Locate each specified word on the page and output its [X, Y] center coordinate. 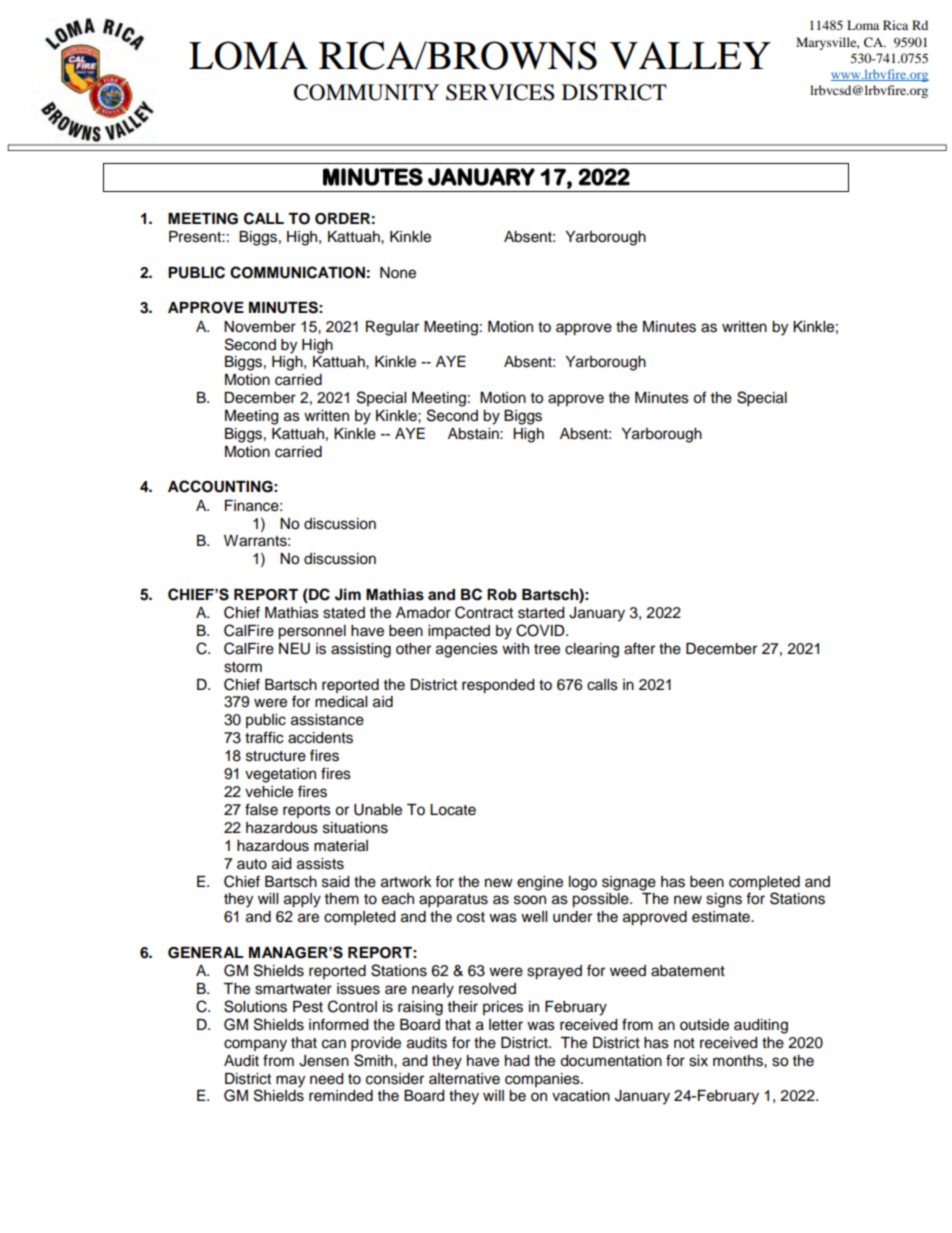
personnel [312, 632]
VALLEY [690, 55]
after [639, 648]
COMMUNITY [366, 92]
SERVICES [500, 92]
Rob [502, 595]
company [255, 1045]
